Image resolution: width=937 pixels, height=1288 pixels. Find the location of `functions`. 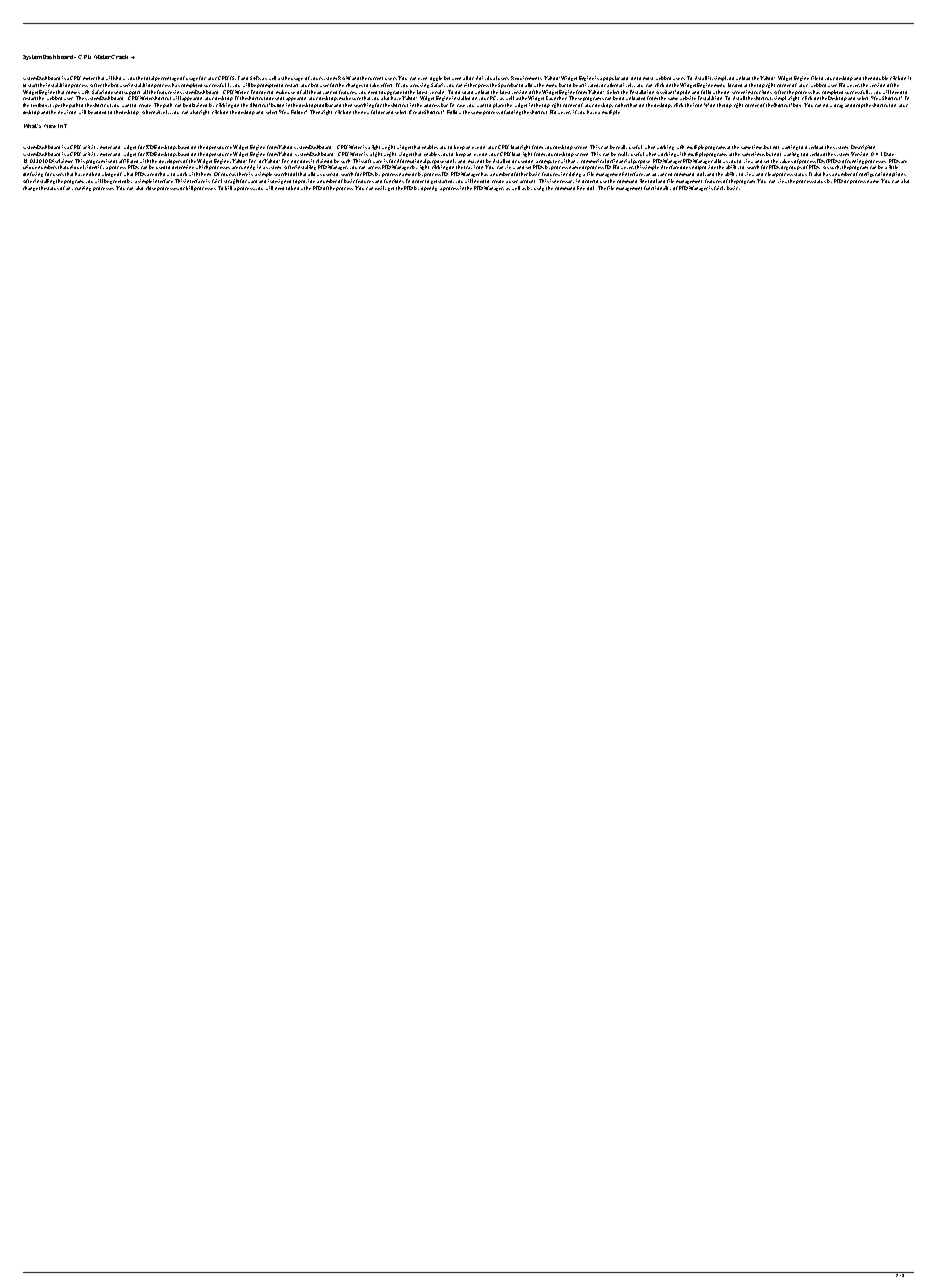

functions is located at coordinates (394, 181).
